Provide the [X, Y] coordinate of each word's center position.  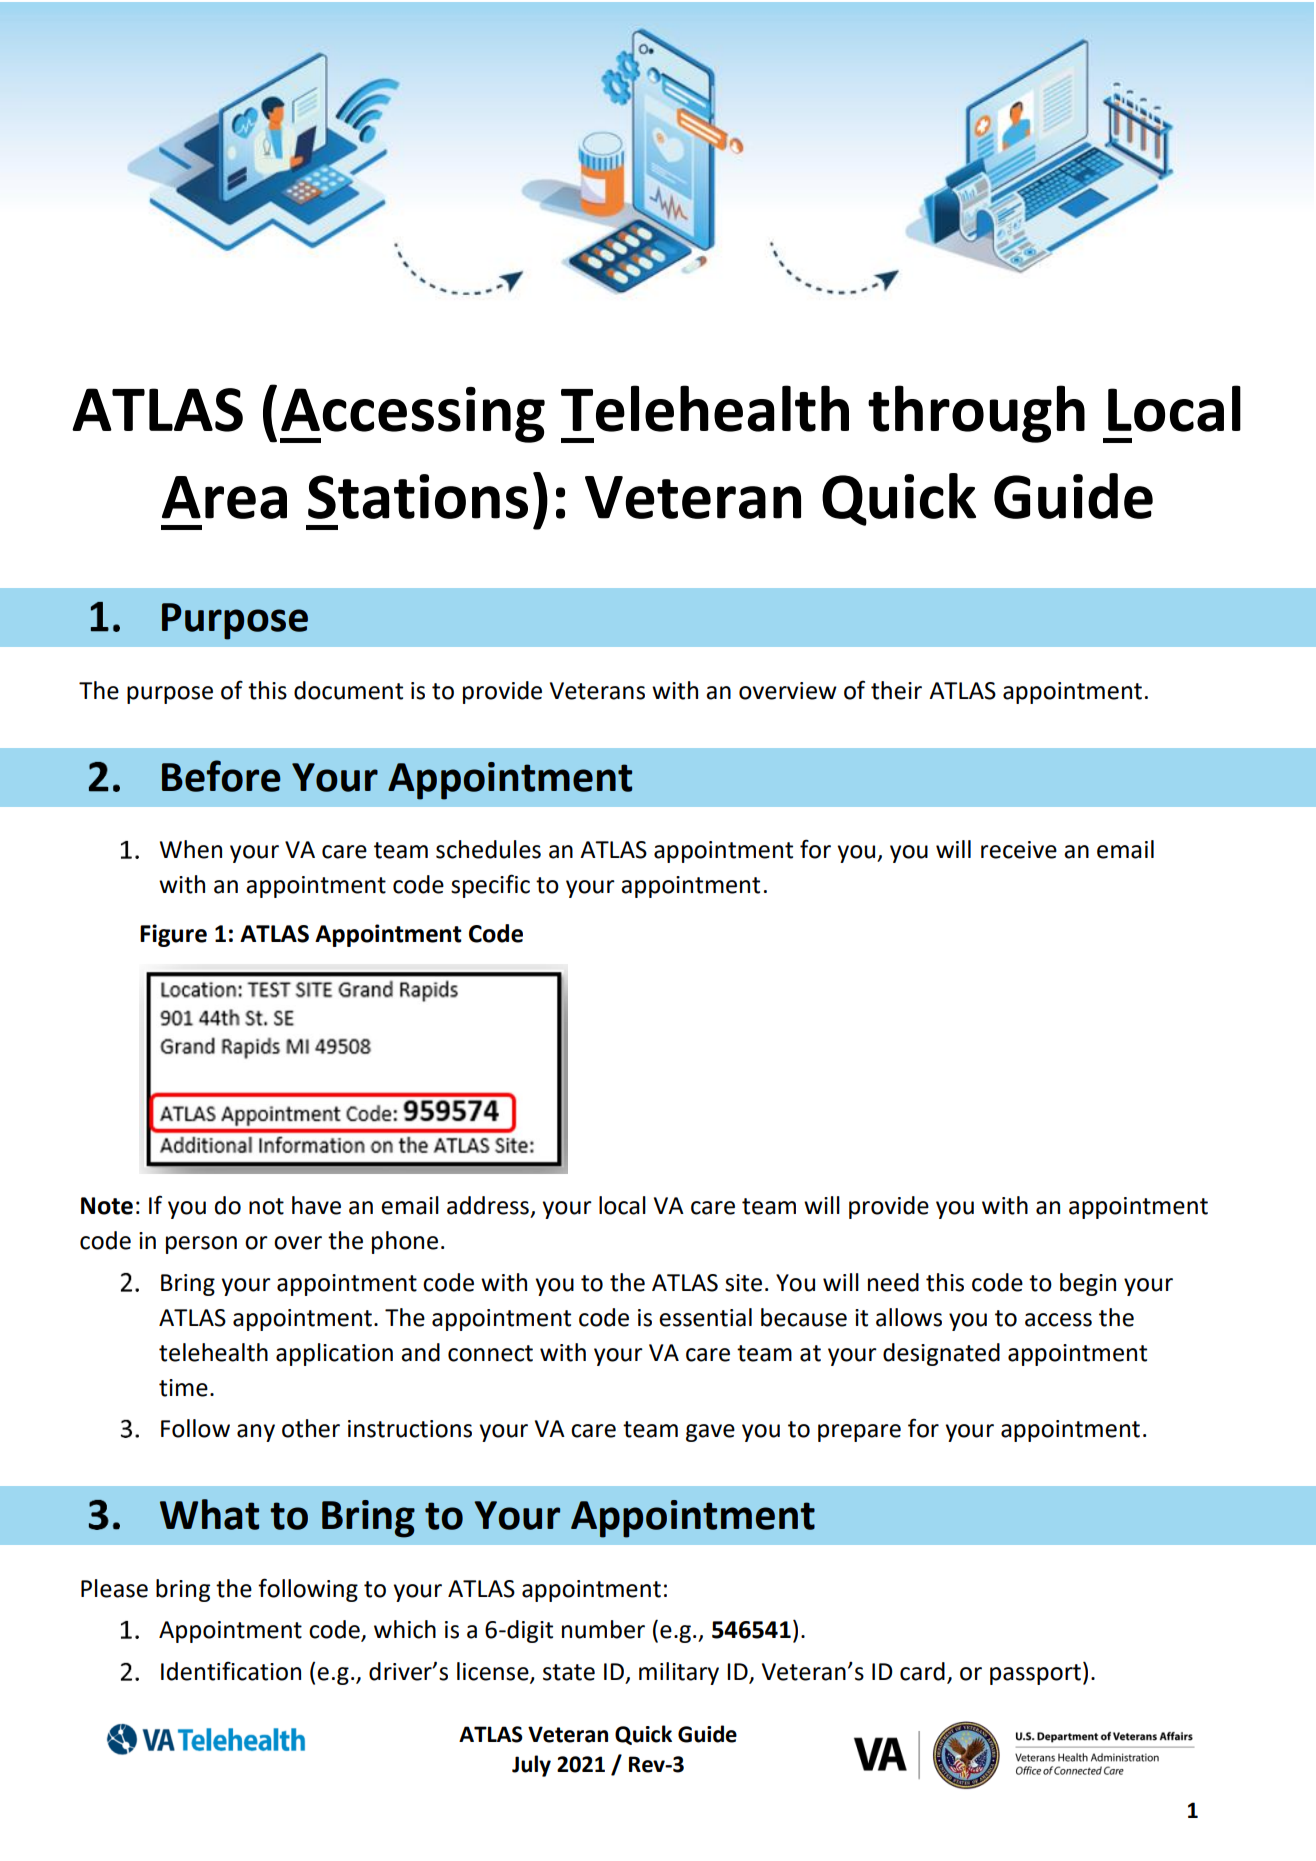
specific [490, 886]
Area [224, 497]
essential [705, 1317]
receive [1019, 850]
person [201, 1245]
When [191, 849]
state [569, 1672]
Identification [231, 1671]
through [976, 414]
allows [909, 1317]
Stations [418, 496]
